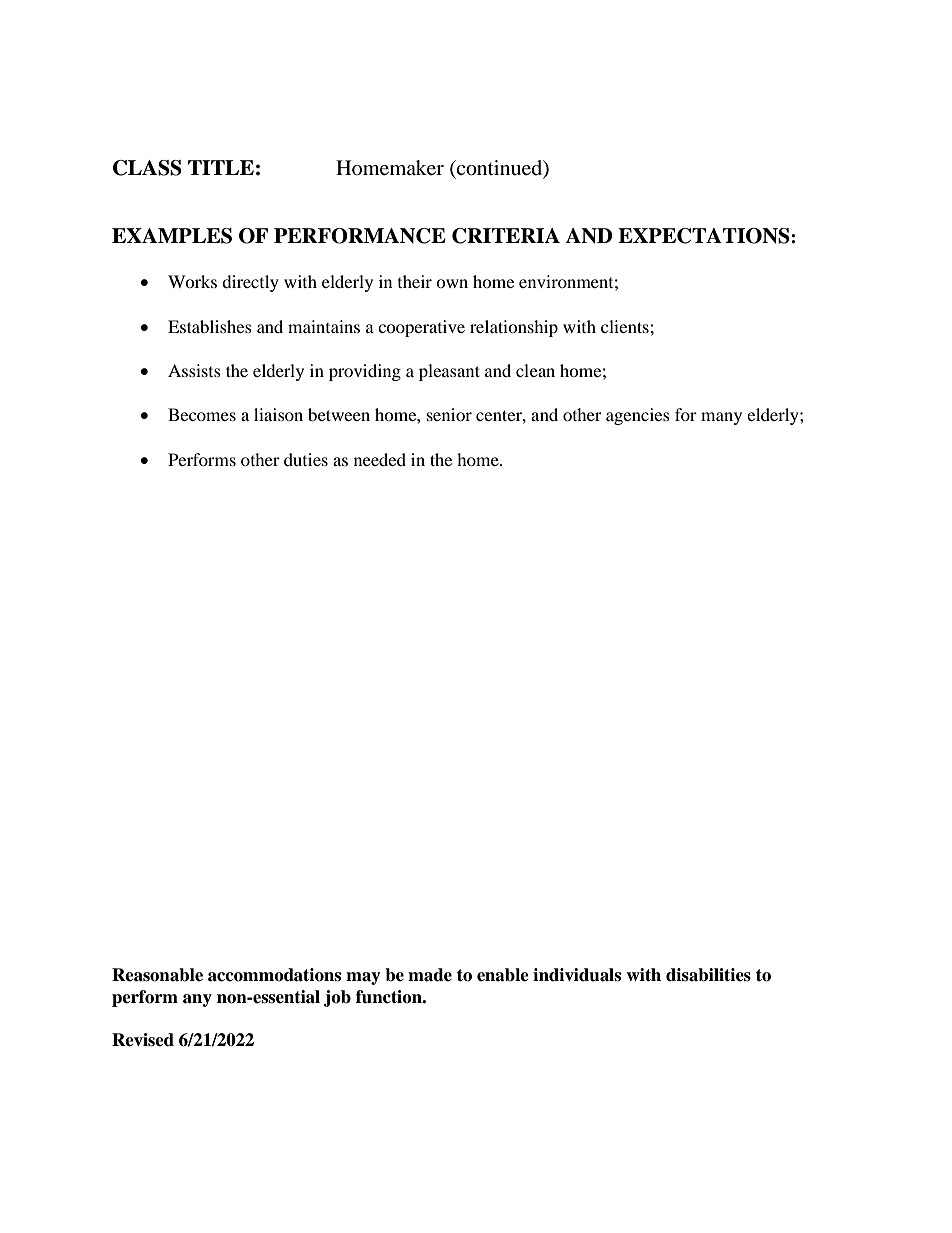  Describe the element at coordinates (202, 414) in the screenshot. I see `Becomes` at that location.
